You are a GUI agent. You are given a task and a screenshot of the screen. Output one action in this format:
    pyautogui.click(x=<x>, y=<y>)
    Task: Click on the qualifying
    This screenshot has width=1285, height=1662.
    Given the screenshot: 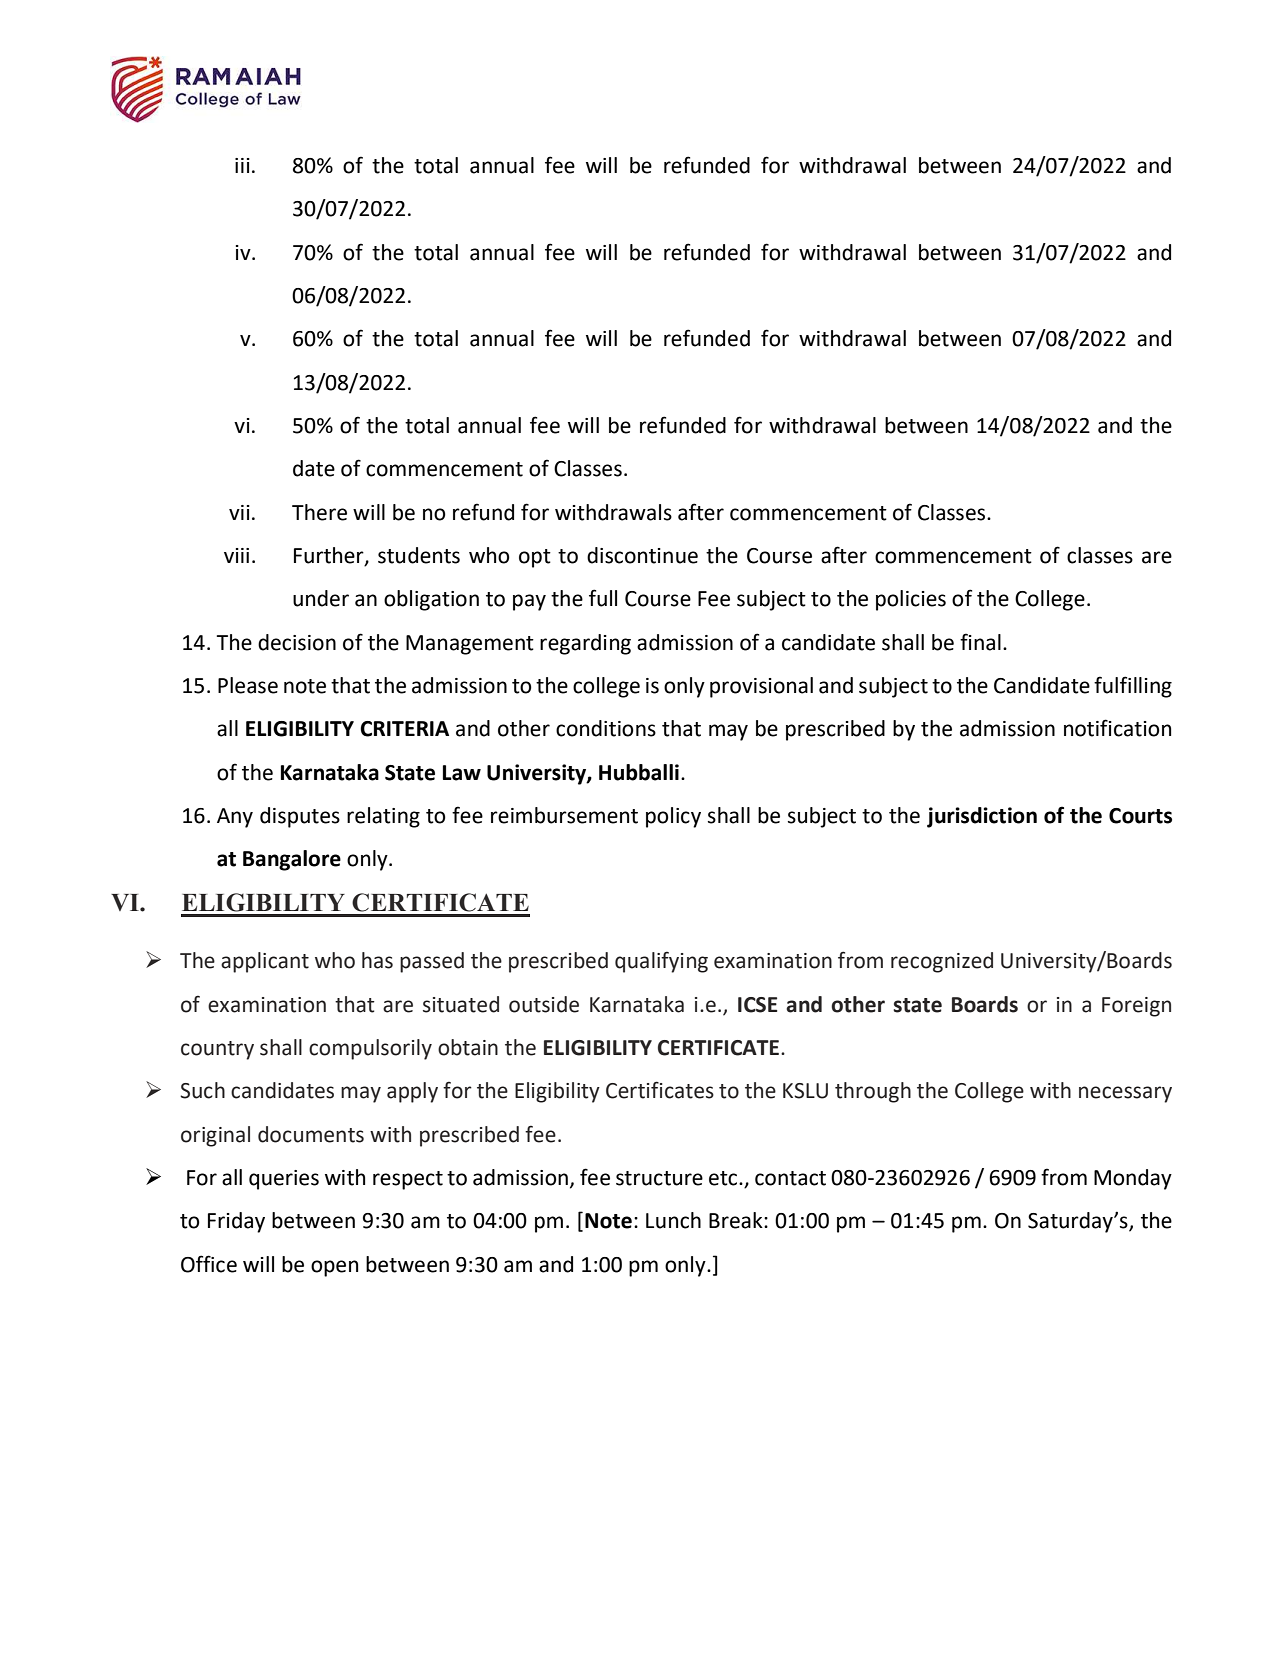 What is the action you would take?
    pyautogui.click(x=661, y=962)
